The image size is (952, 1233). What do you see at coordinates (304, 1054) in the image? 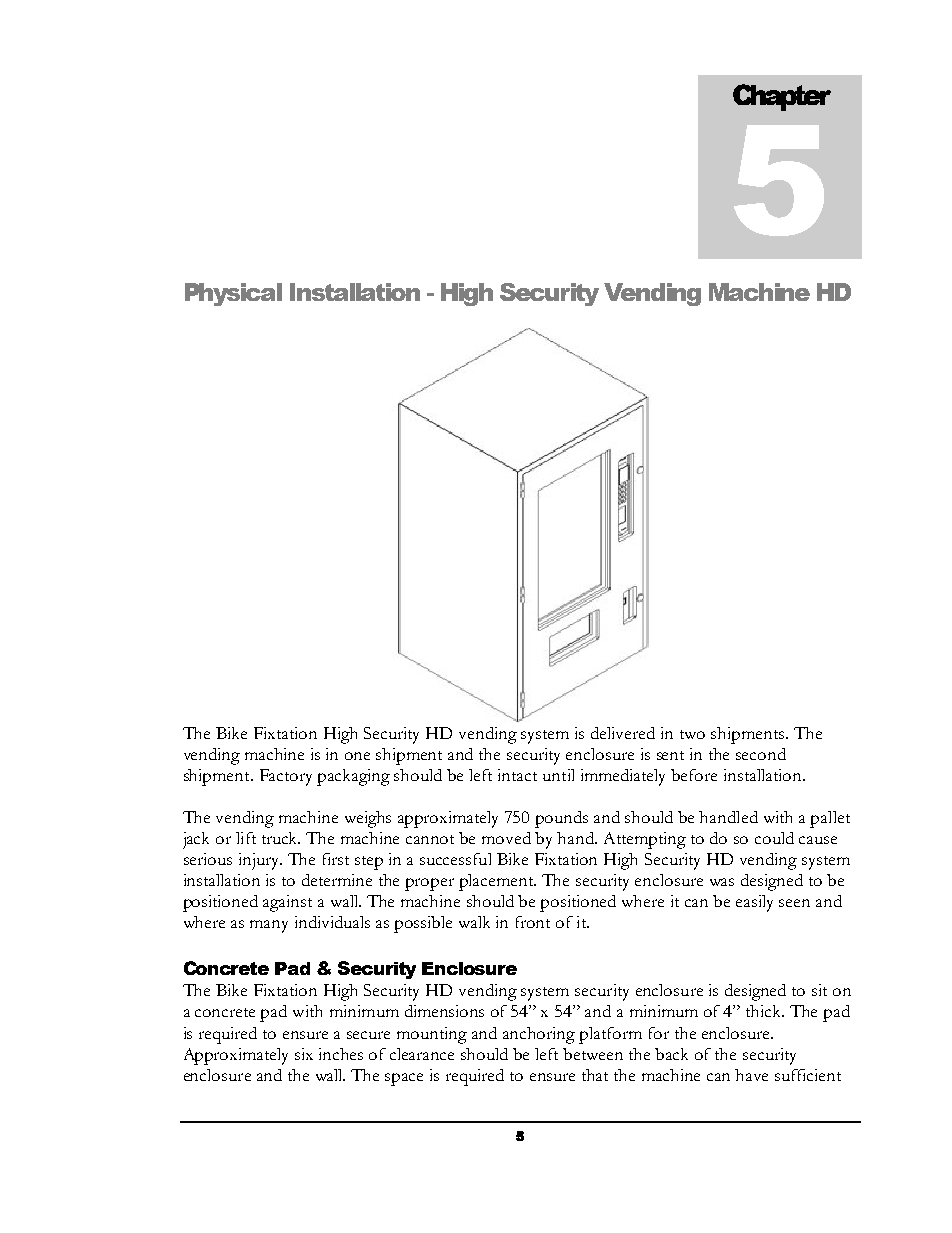
I see `six` at bounding box center [304, 1054].
